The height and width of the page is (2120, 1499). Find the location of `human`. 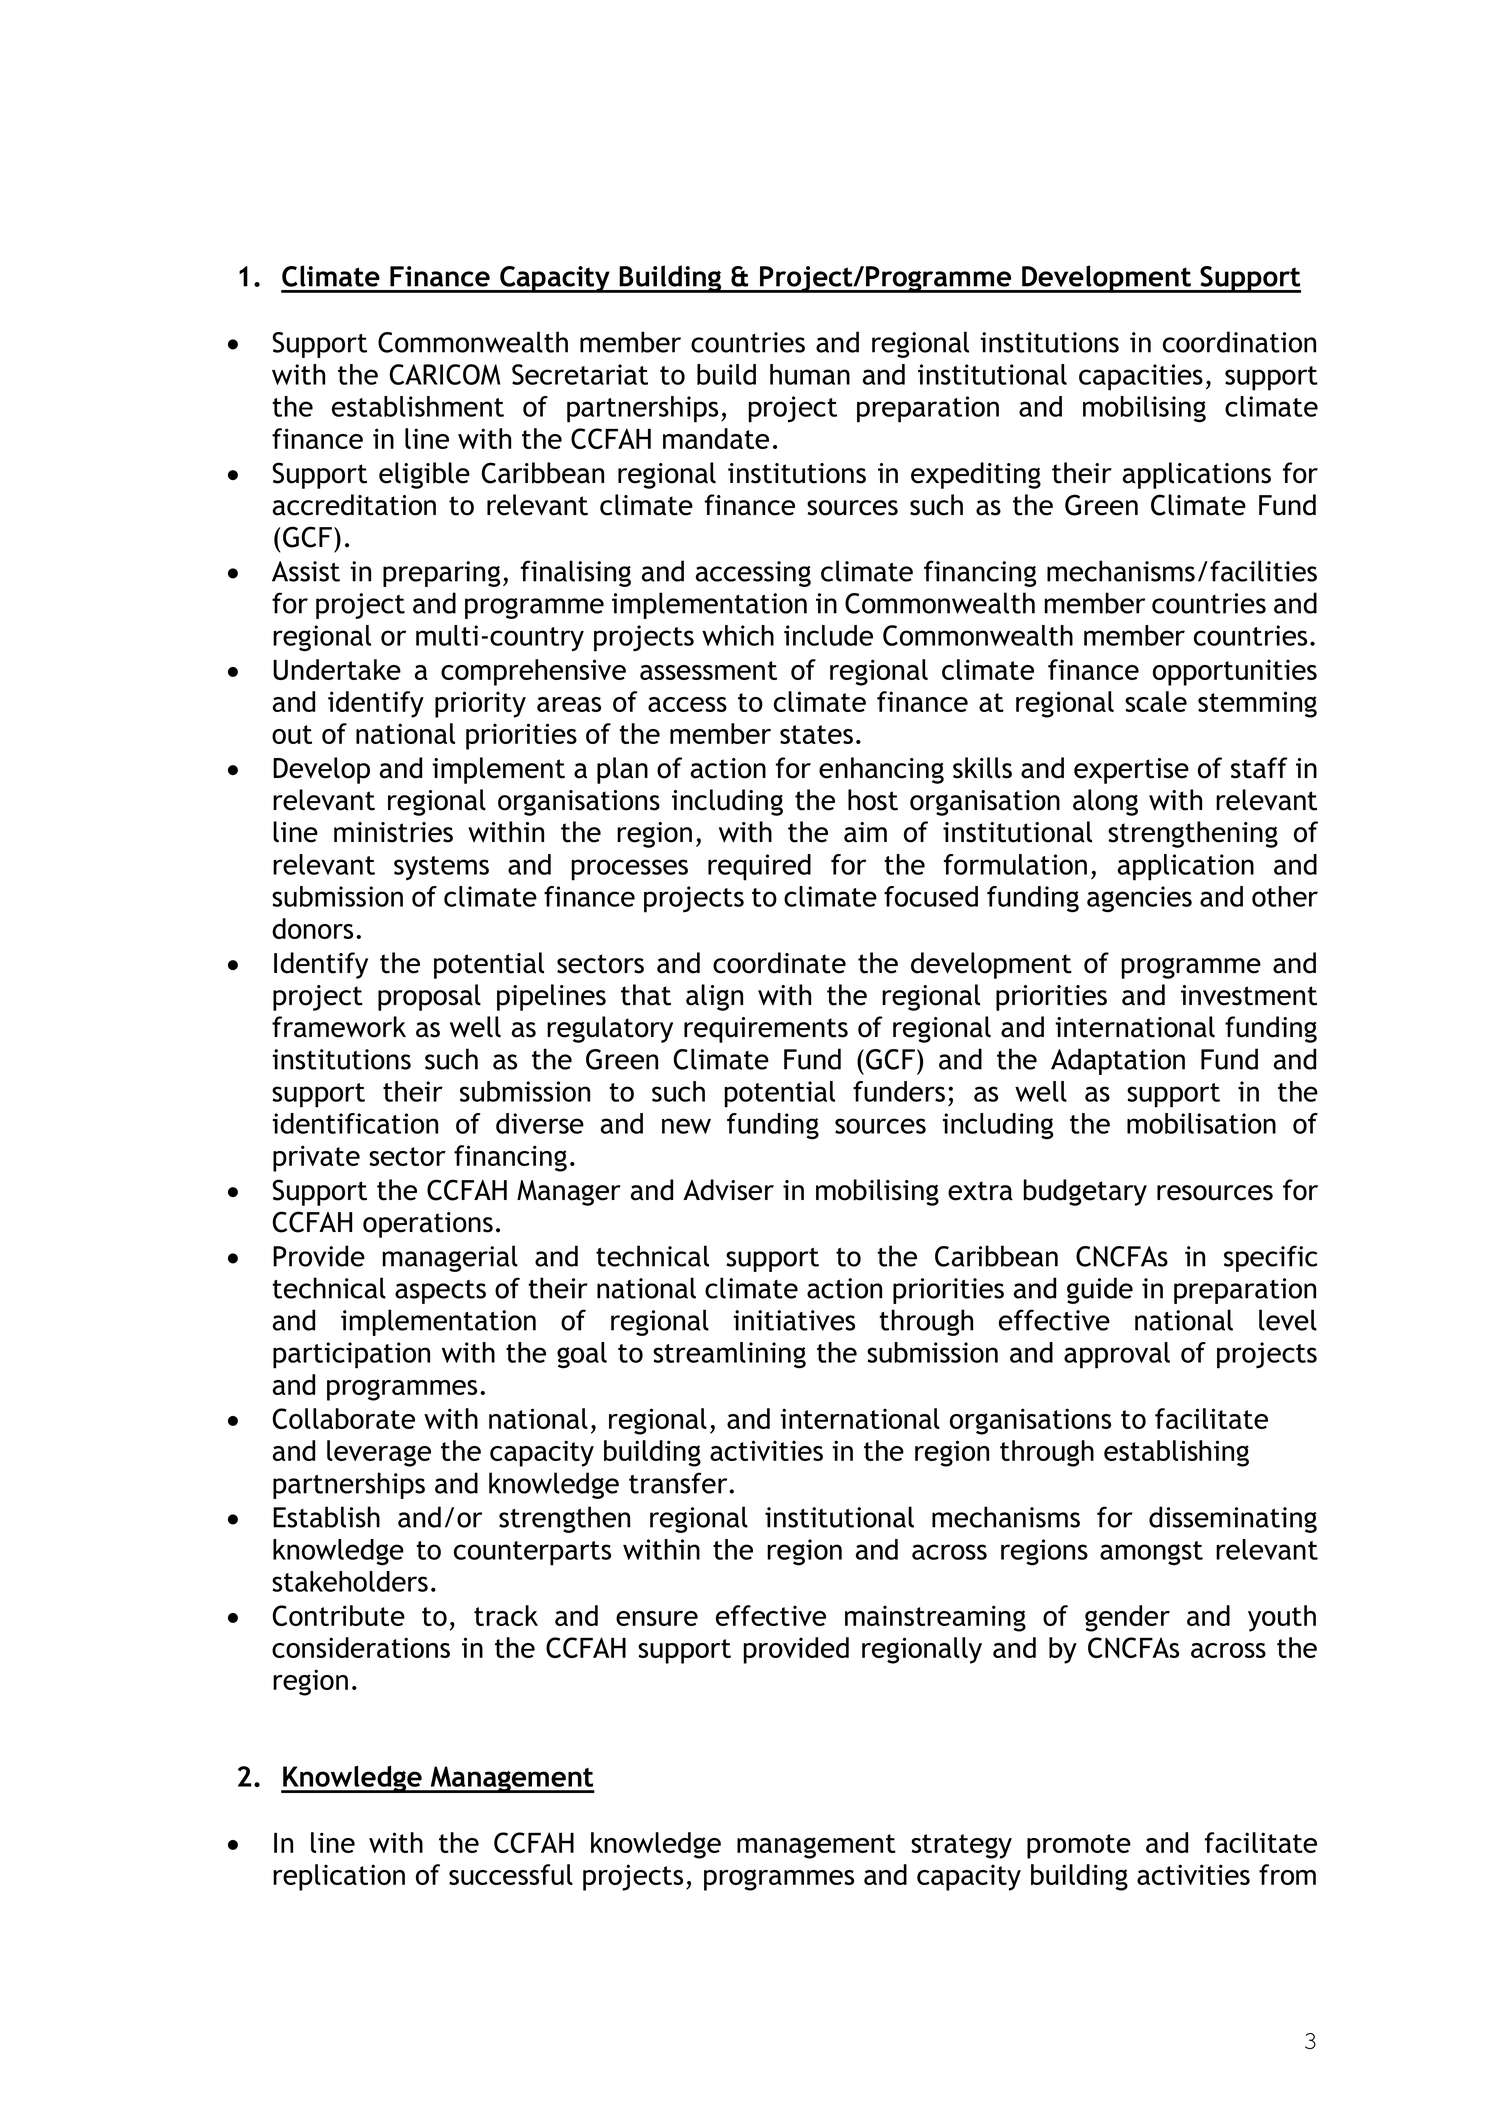

human is located at coordinates (810, 374).
